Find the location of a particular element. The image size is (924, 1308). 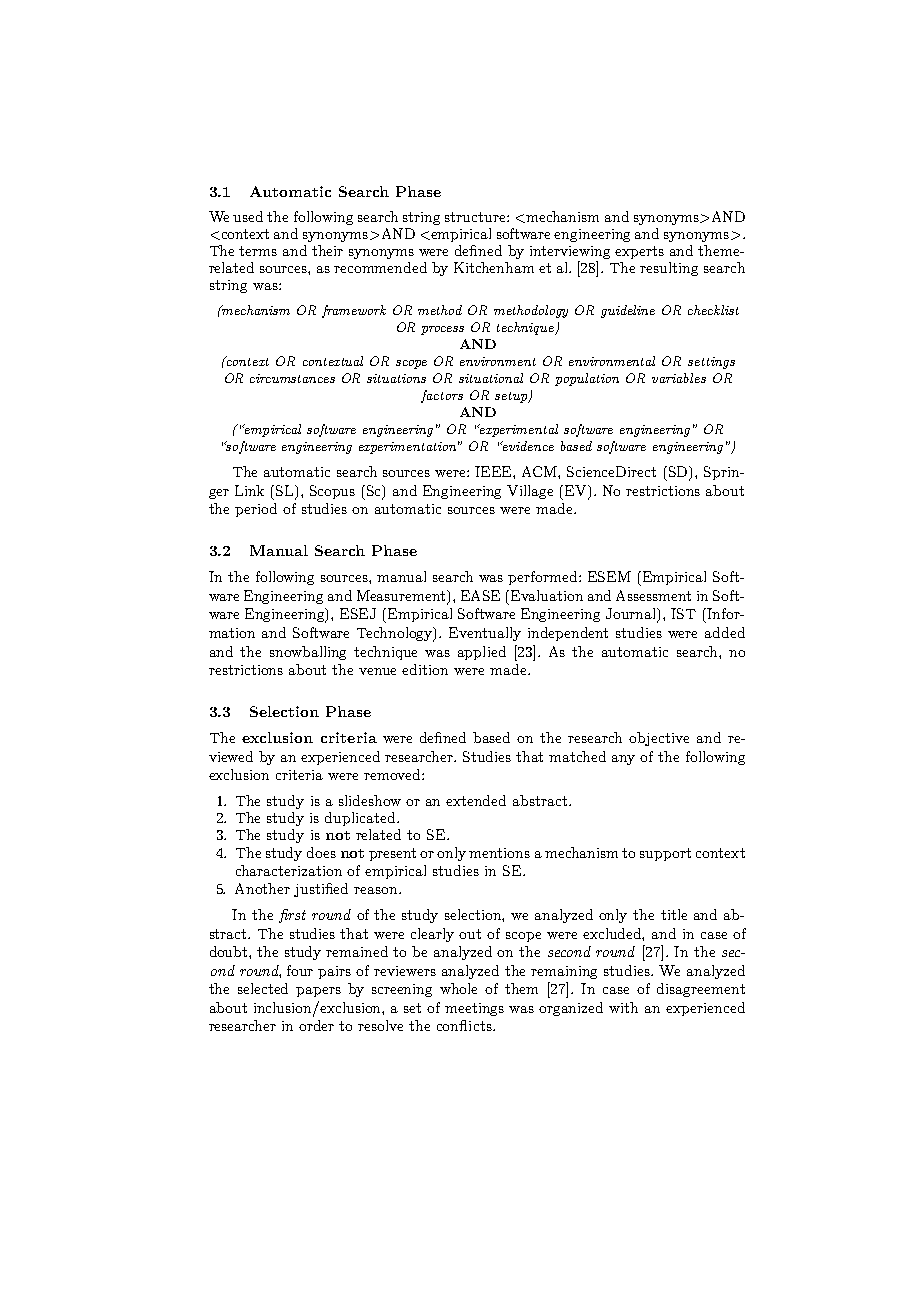

Assessment is located at coordinates (653, 595).
